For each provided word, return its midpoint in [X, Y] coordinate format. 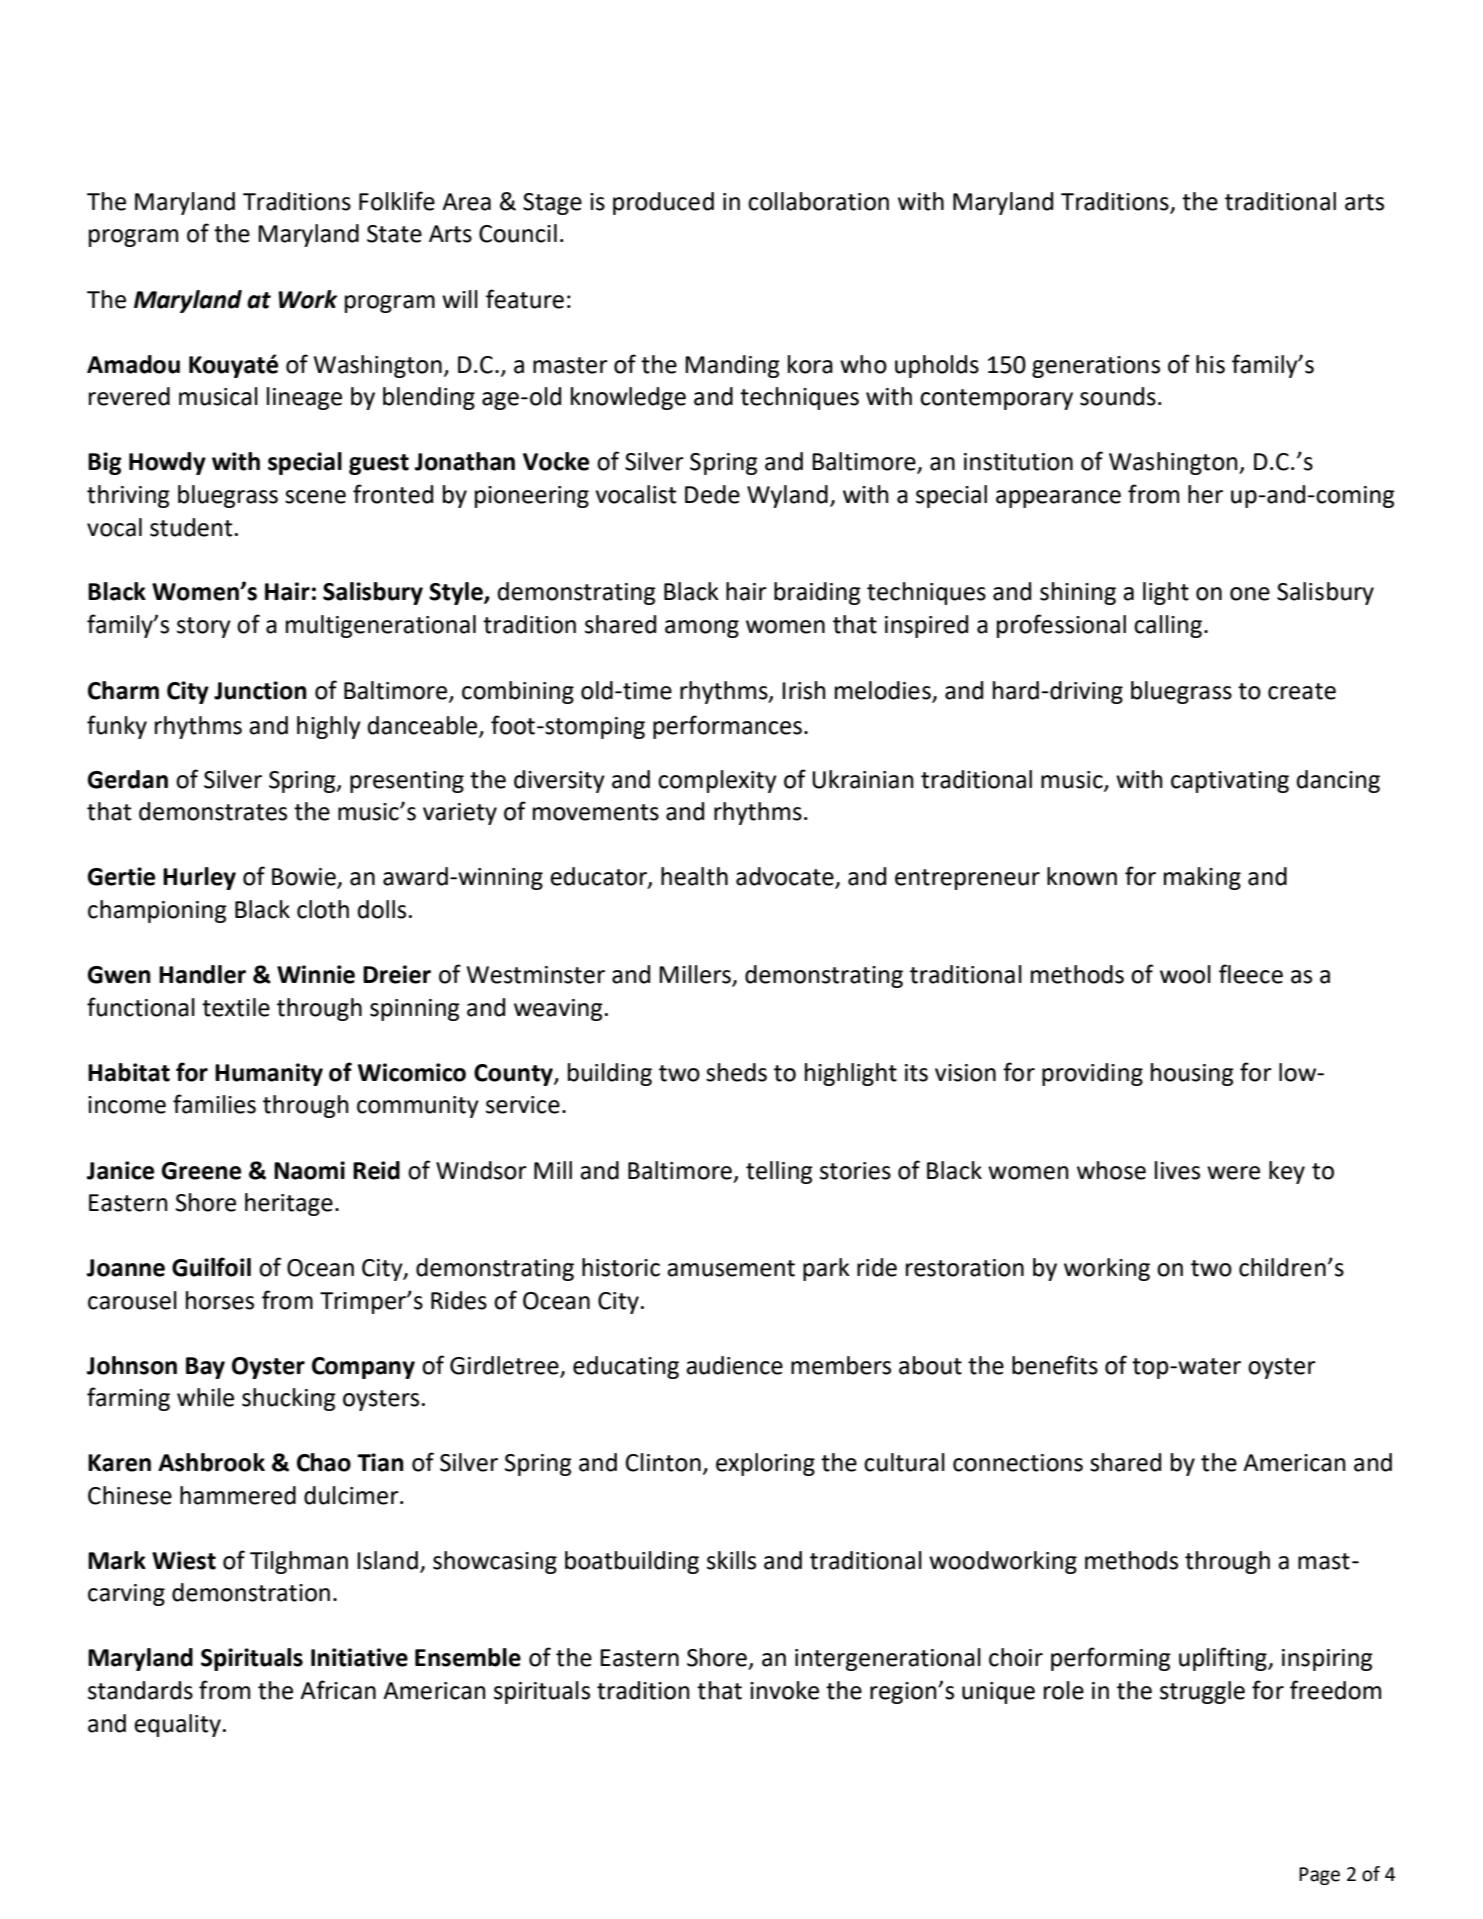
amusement [731, 1268]
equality [177, 1725]
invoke [784, 1690]
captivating [1230, 782]
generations [1096, 367]
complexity [717, 781]
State [394, 234]
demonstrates [213, 811]
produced [663, 203]
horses [220, 1300]
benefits [1055, 1365]
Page [1319, 1876]
